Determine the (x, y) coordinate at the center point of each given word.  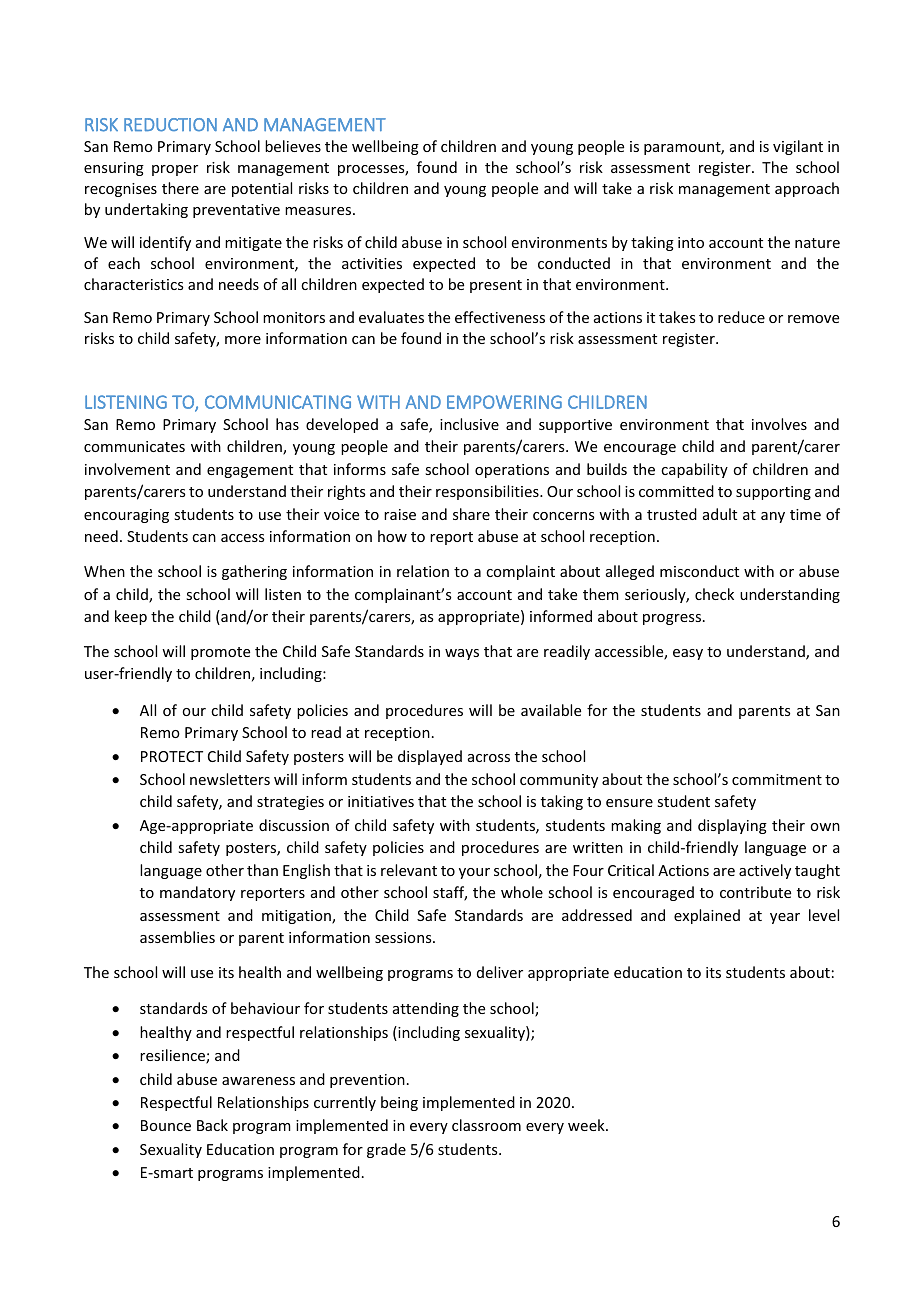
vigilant (798, 147)
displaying (732, 826)
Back (212, 1125)
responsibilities (488, 492)
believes (293, 146)
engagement (250, 471)
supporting (773, 493)
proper (175, 170)
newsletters (230, 779)
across (489, 758)
